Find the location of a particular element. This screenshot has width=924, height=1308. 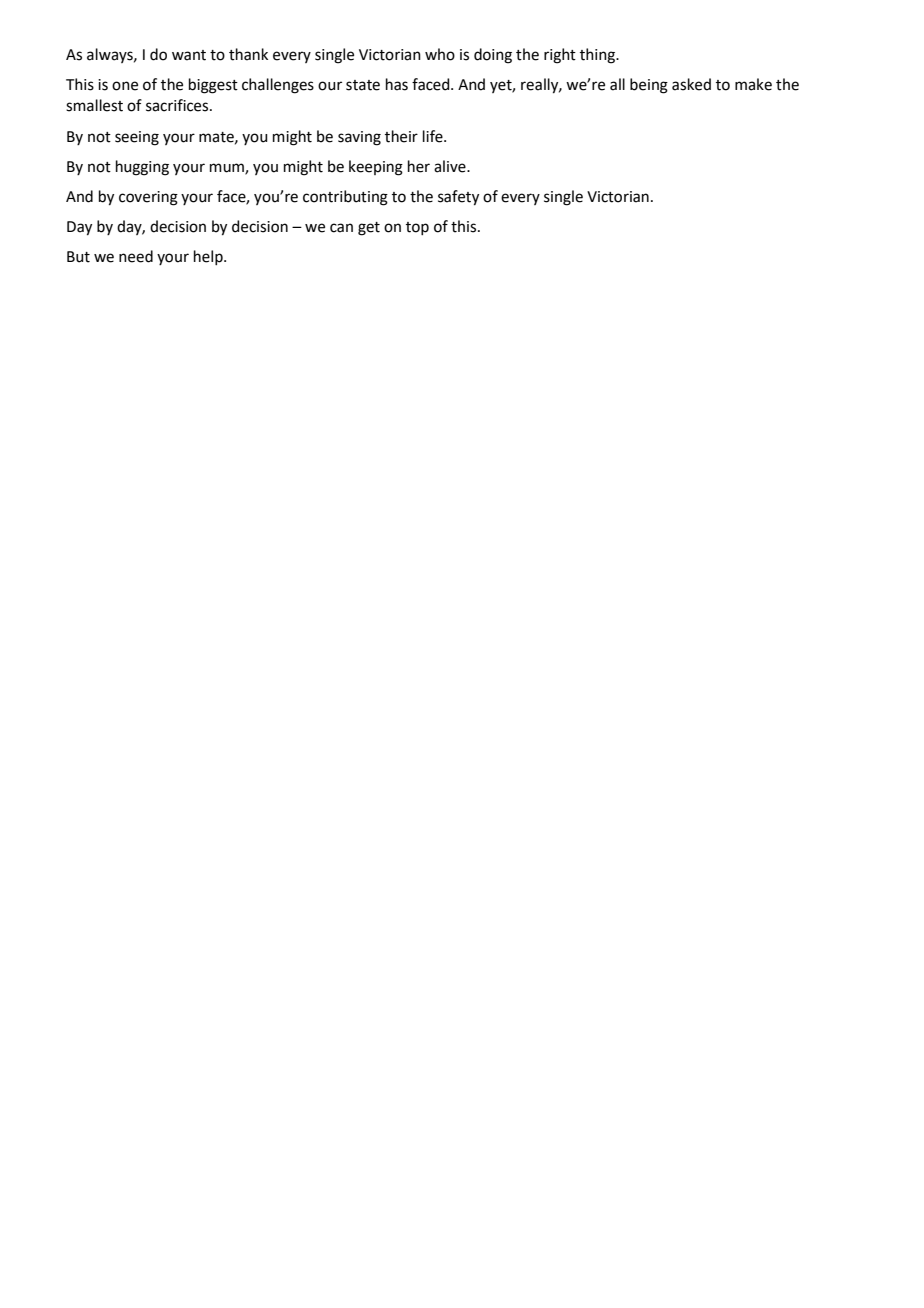

thing is located at coordinates (598, 56).
